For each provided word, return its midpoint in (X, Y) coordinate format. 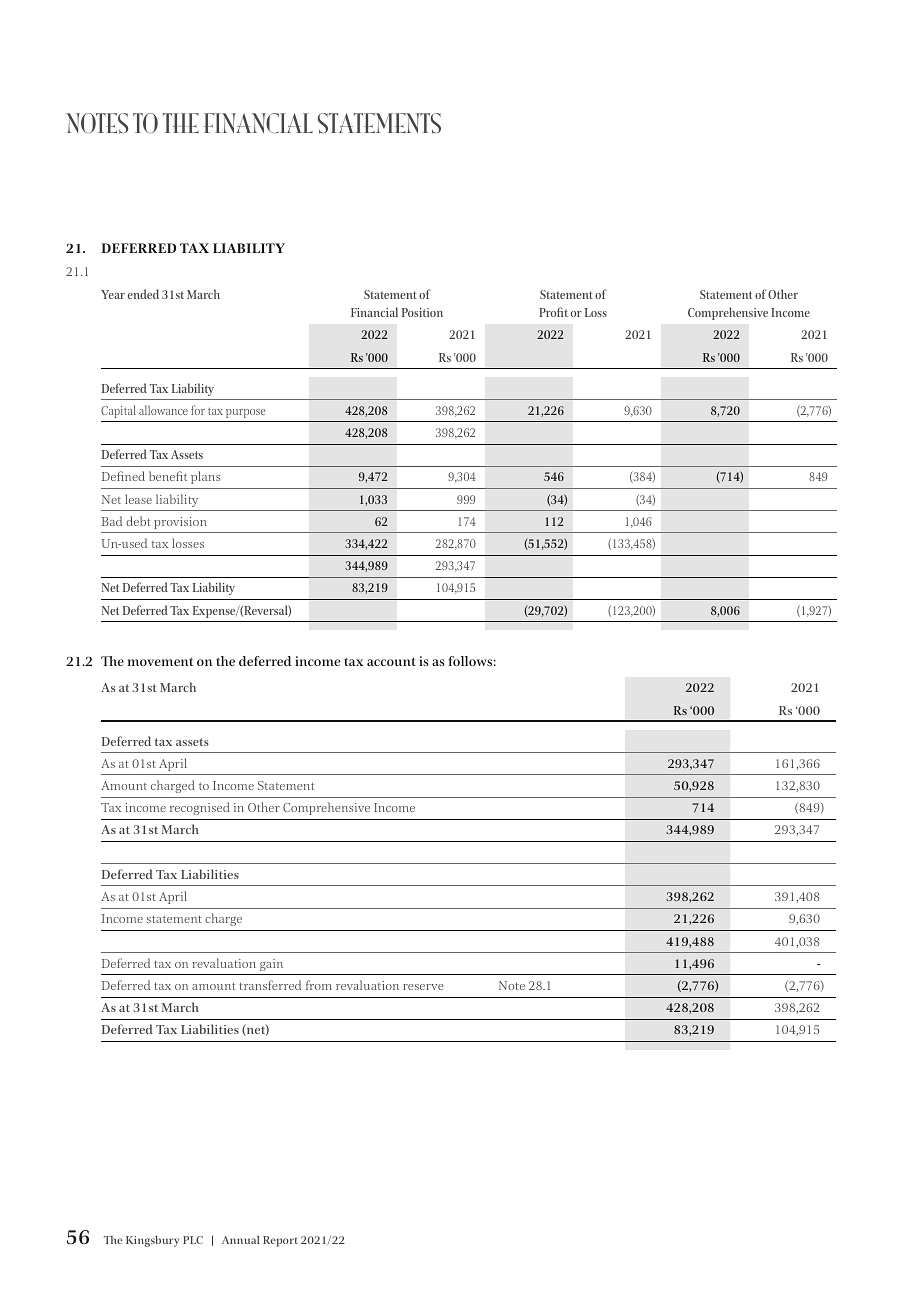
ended (143, 294)
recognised (200, 808)
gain (271, 965)
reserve (423, 987)
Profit (553, 312)
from (319, 985)
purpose (245, 413)
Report (280, 1241)
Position (422, 312)
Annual (240, 1239)
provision (180, 523)
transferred (270, 985)
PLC (193, 1240)
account (391, 661)
